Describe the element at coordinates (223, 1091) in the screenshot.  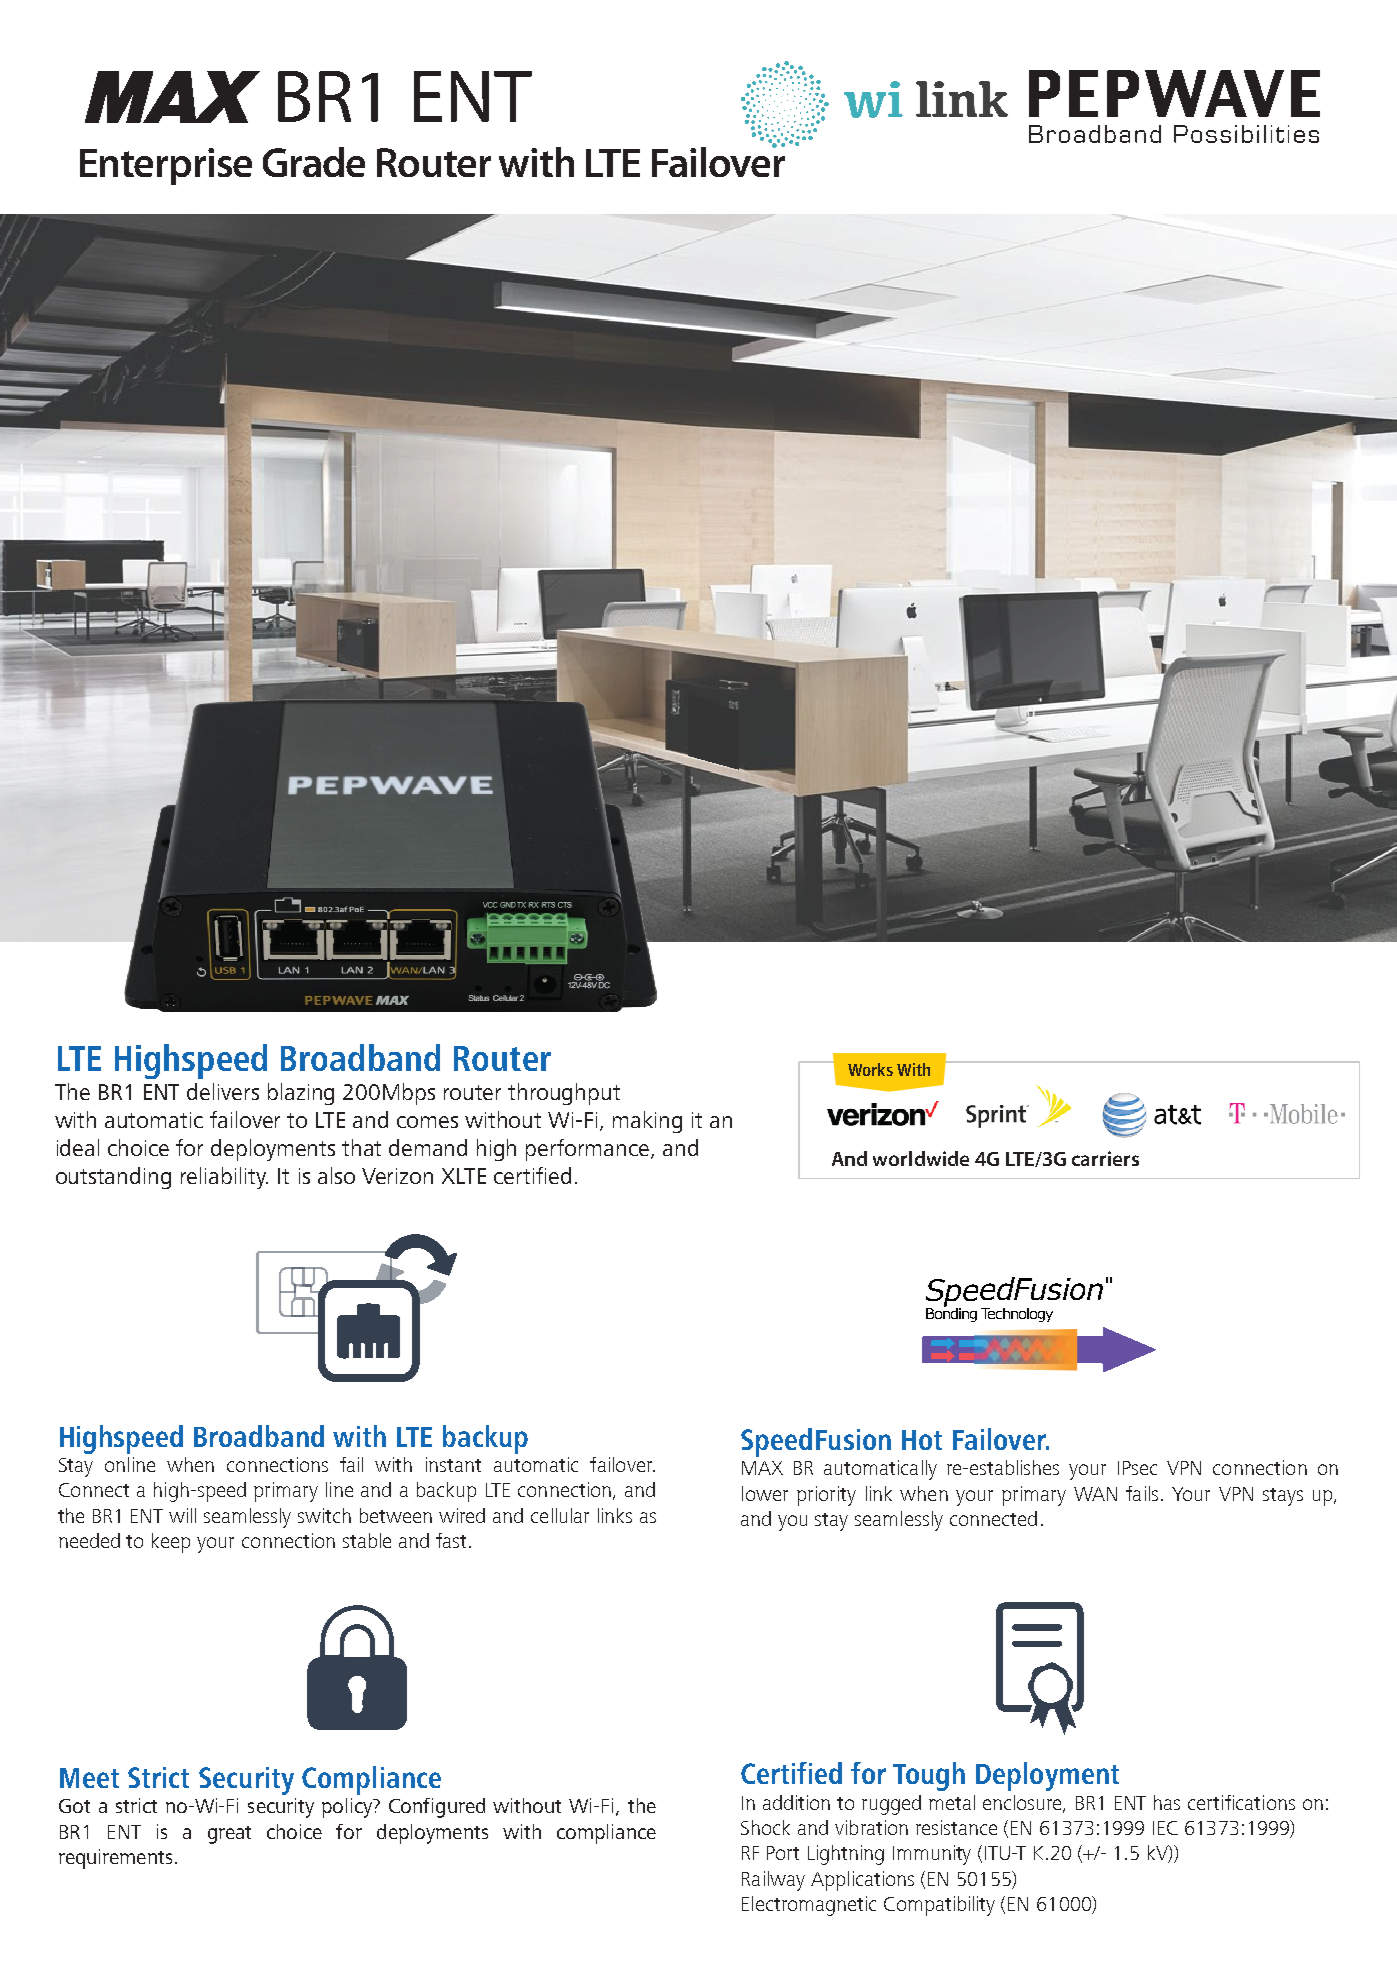
I see `delivers` at that location.
